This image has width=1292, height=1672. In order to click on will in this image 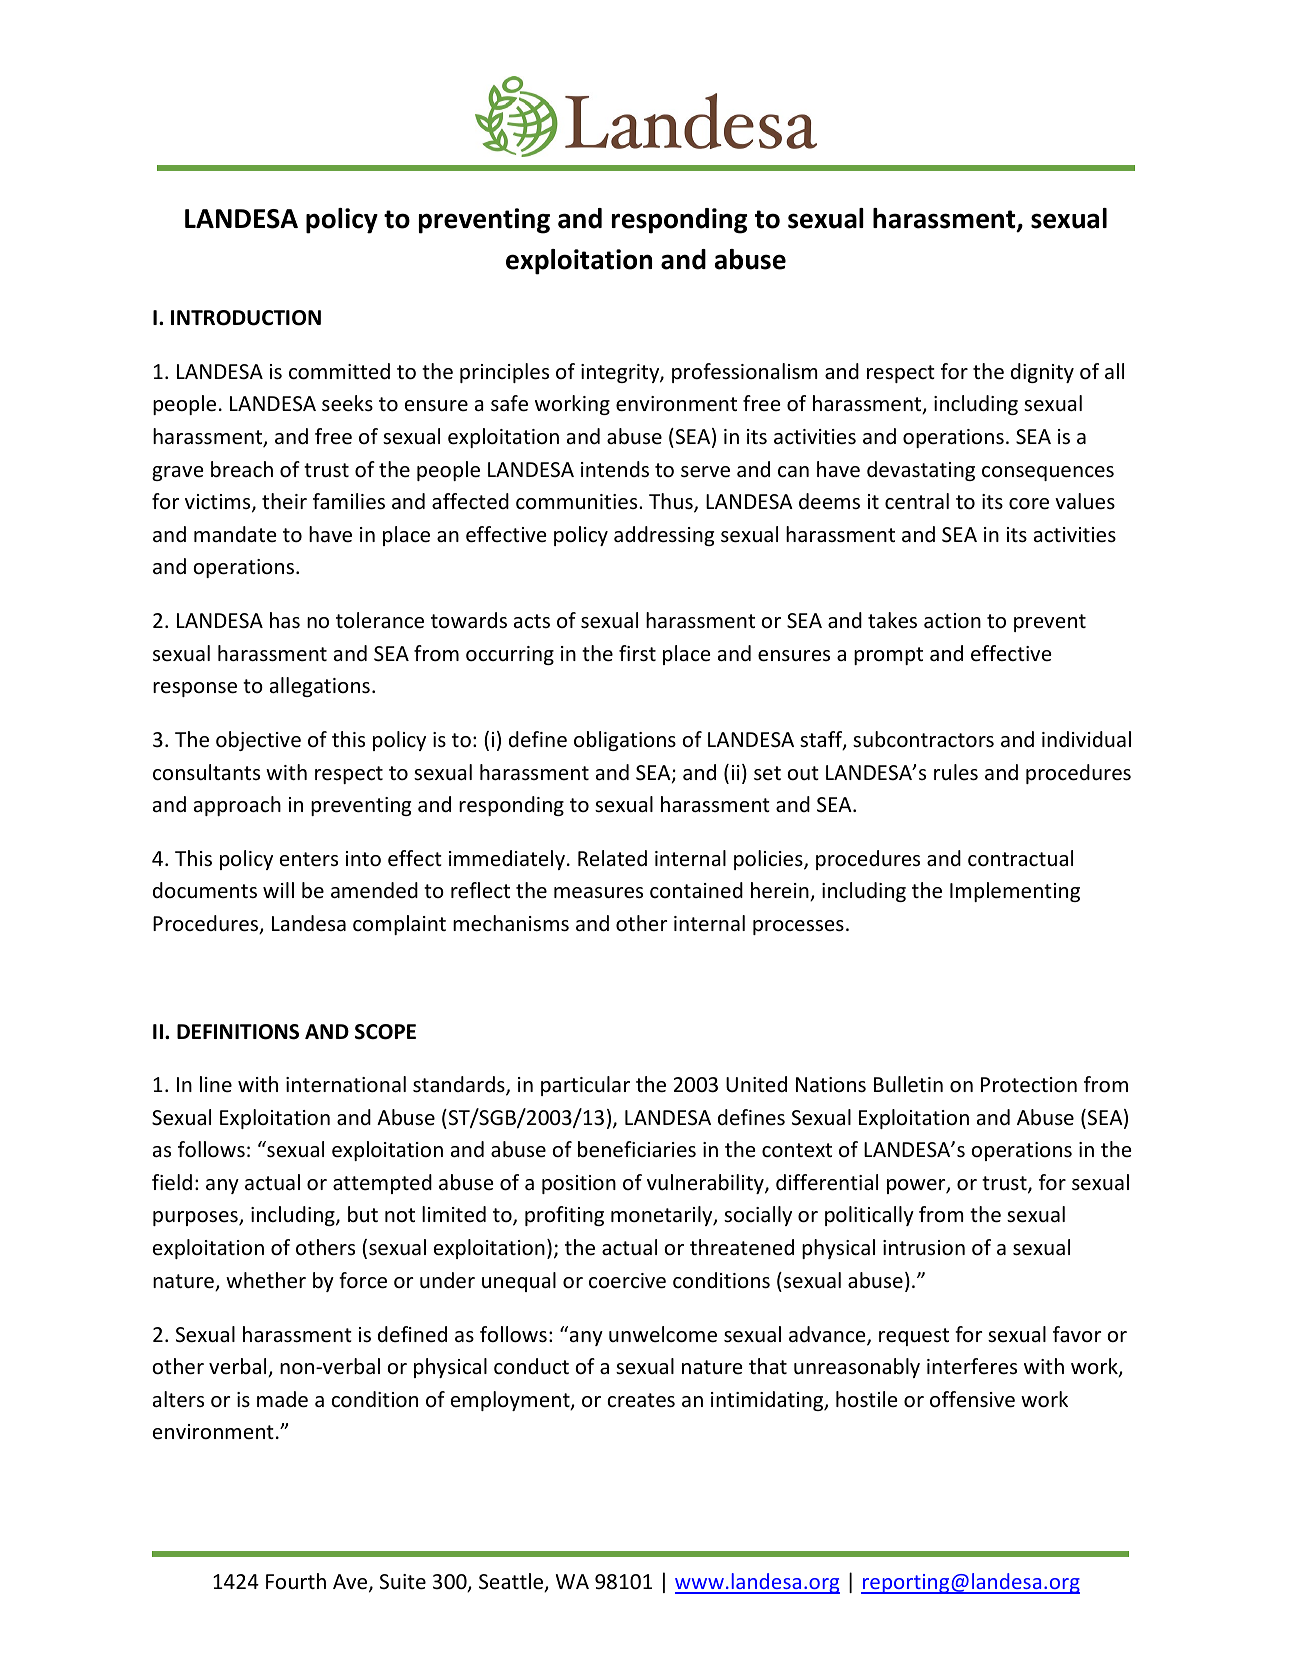, I will do `click(278, 890)`.
